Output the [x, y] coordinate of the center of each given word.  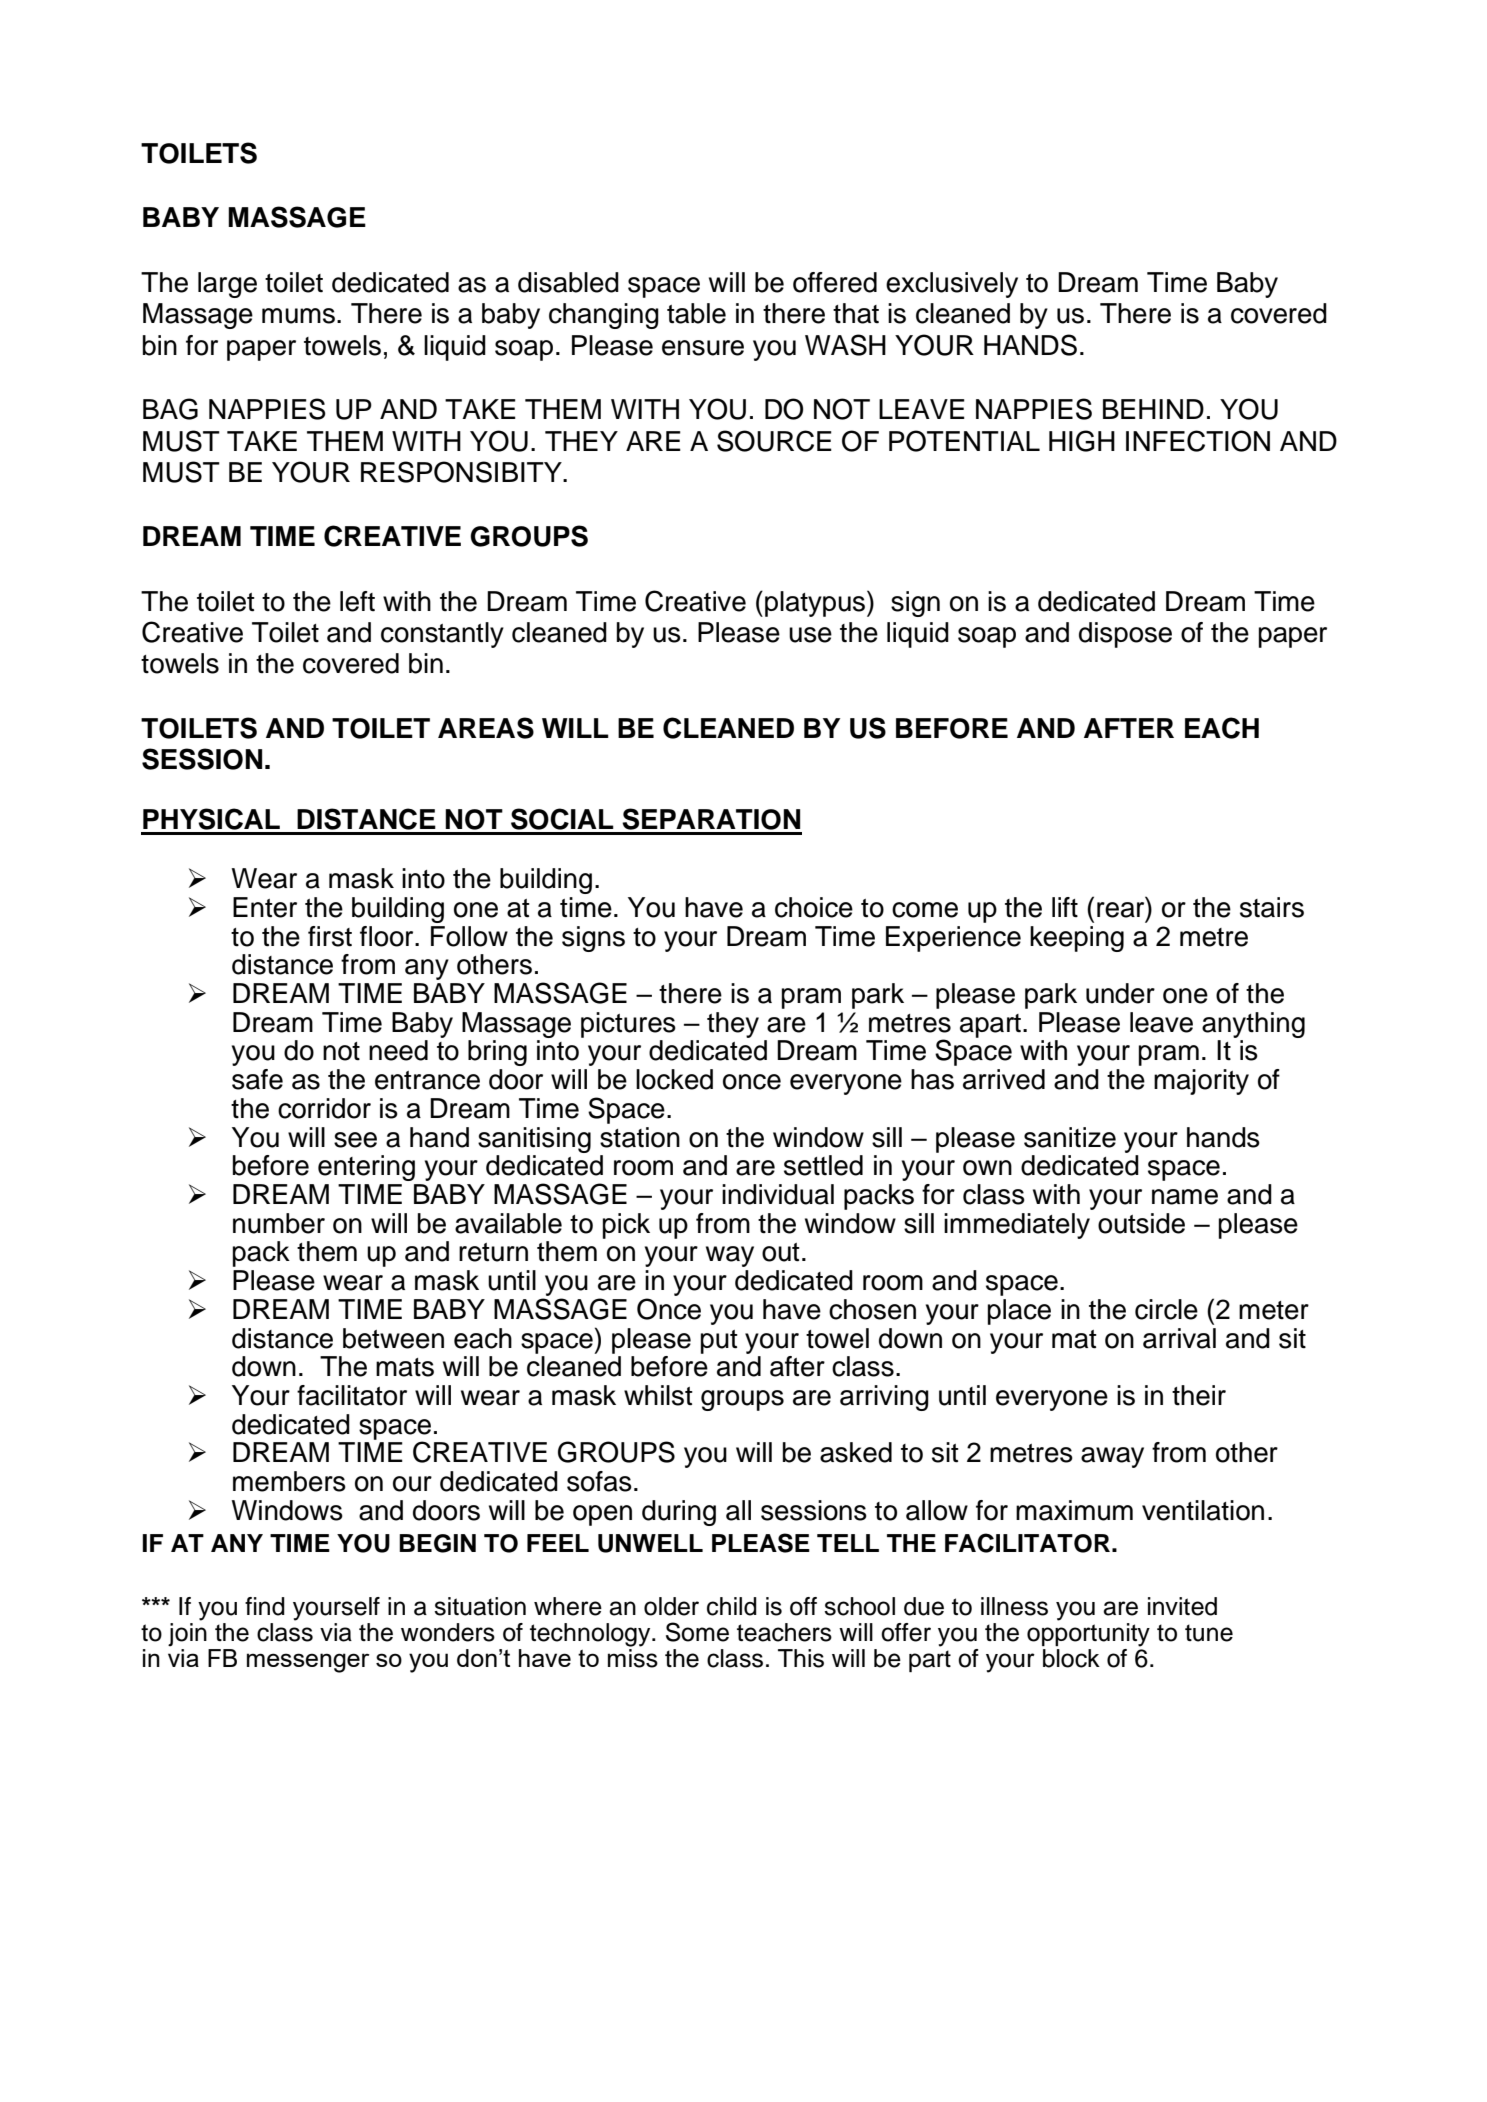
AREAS [486, 728]
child [732, 1606]
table [696, 313]
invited [1182, 1606]
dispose [1125, 635]
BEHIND [1153, 409]
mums [298, 316]
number [279, 1223]
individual [778, 1194]
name [1185, 1197]
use [810, 635]
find [265, 1606]
